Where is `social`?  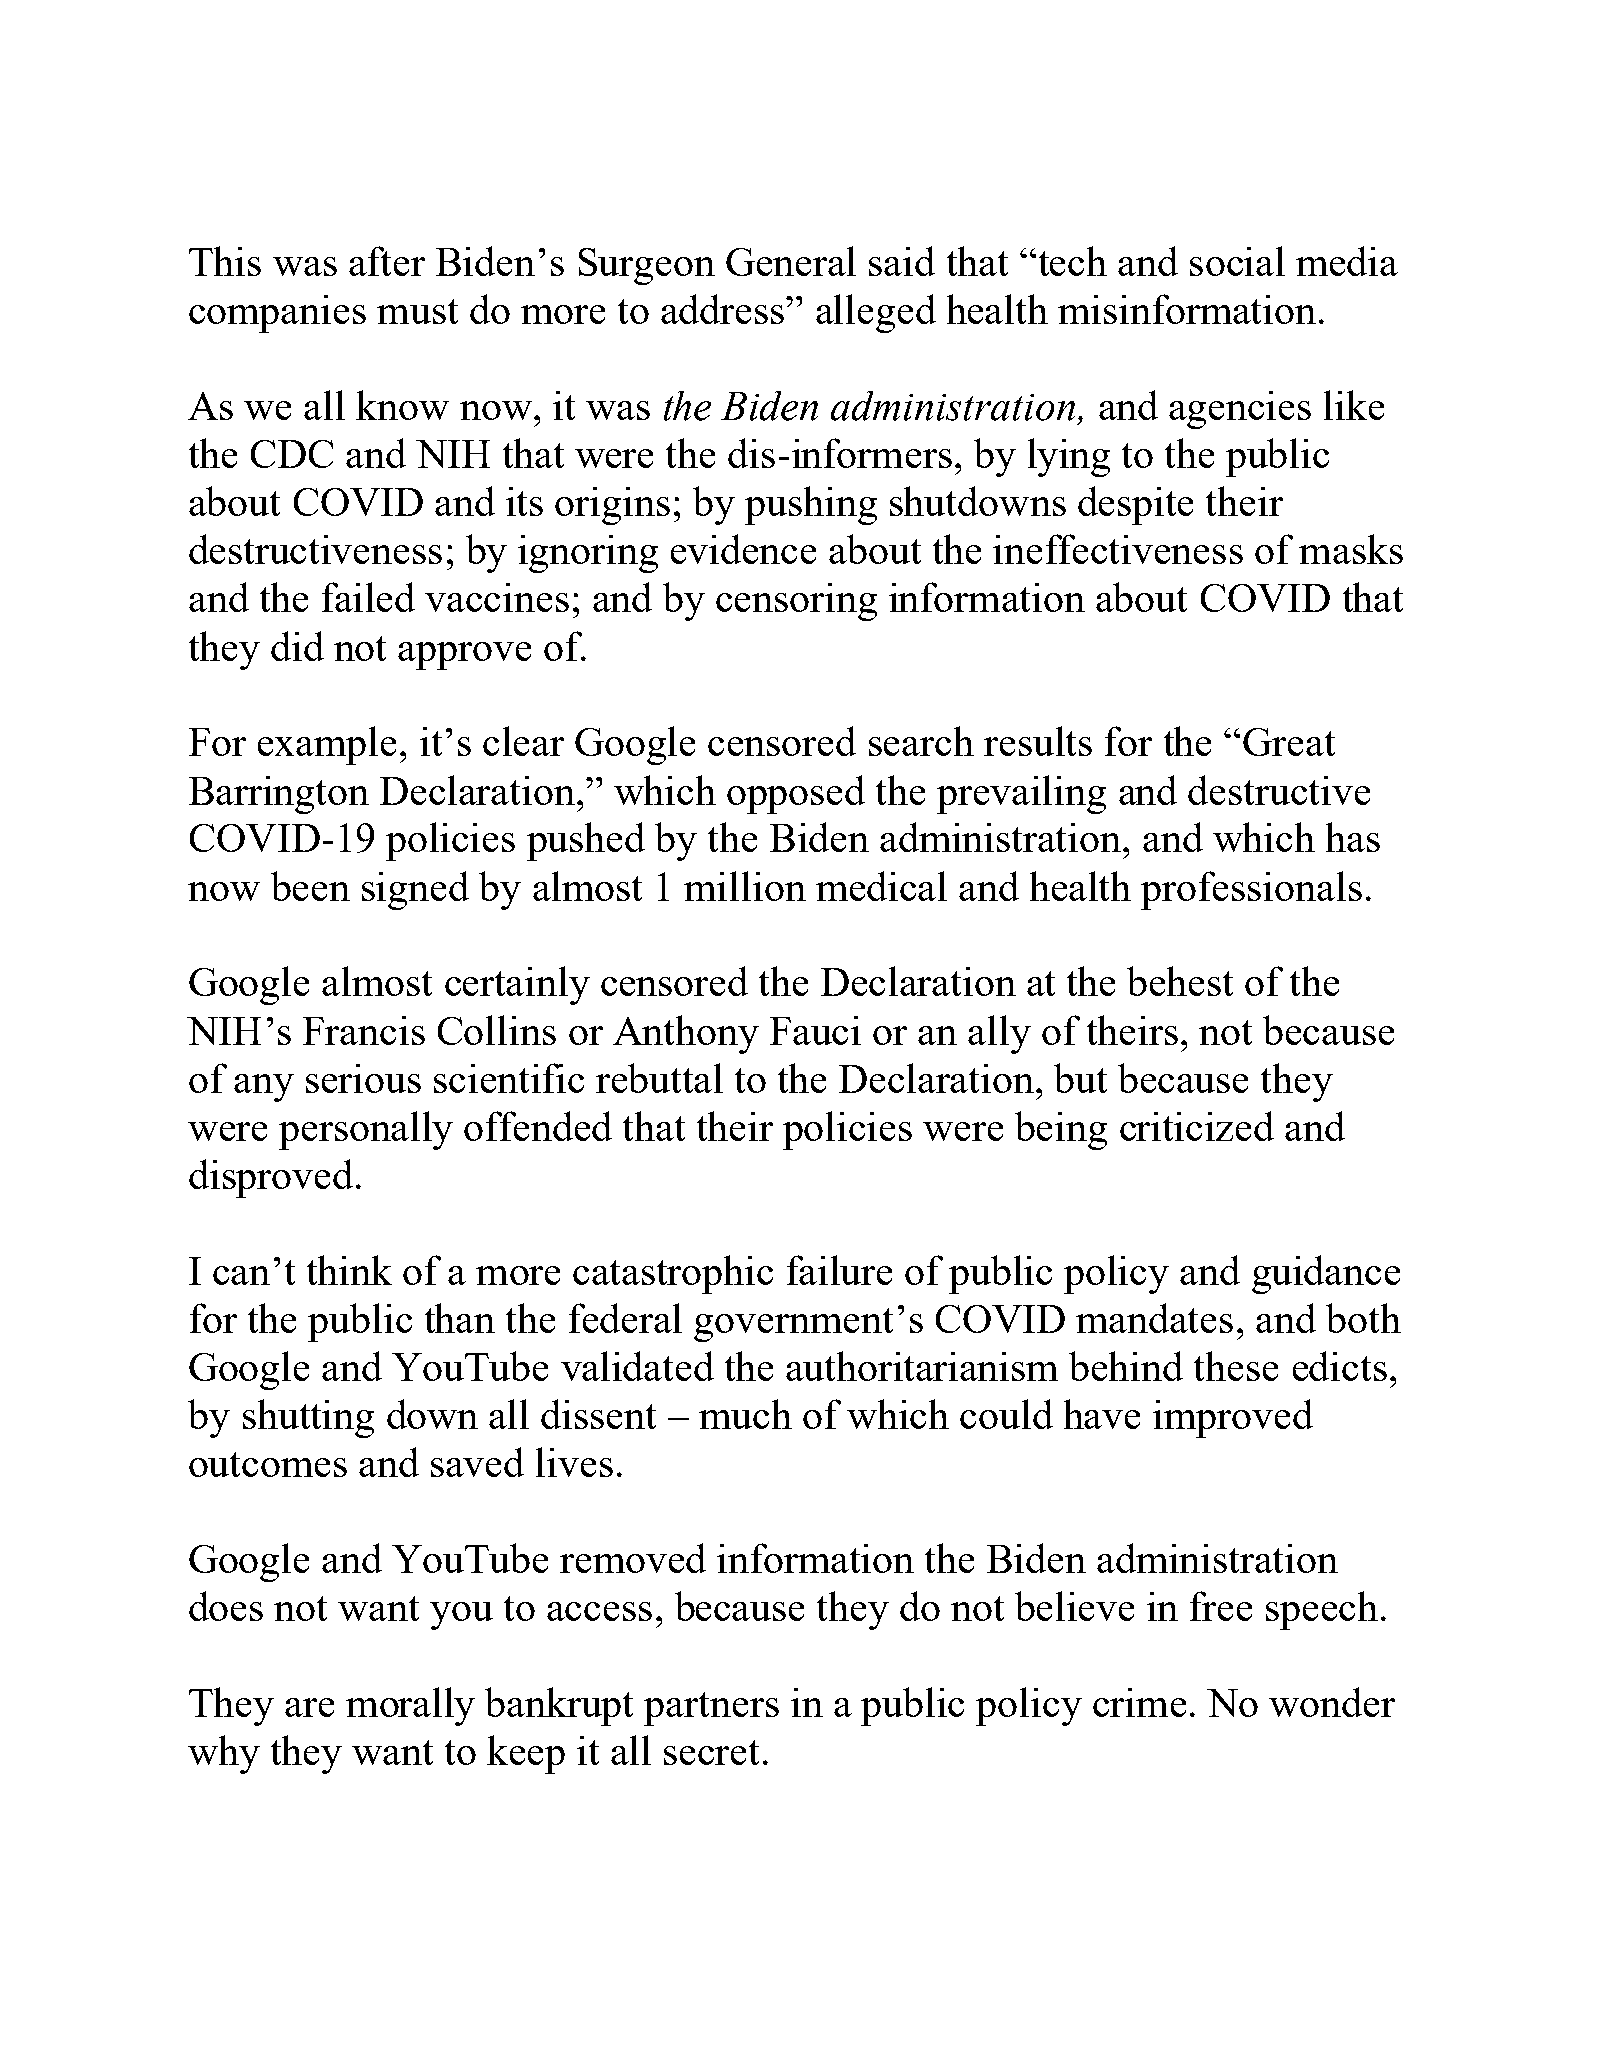 social is located at coordinates (1237, 261).
